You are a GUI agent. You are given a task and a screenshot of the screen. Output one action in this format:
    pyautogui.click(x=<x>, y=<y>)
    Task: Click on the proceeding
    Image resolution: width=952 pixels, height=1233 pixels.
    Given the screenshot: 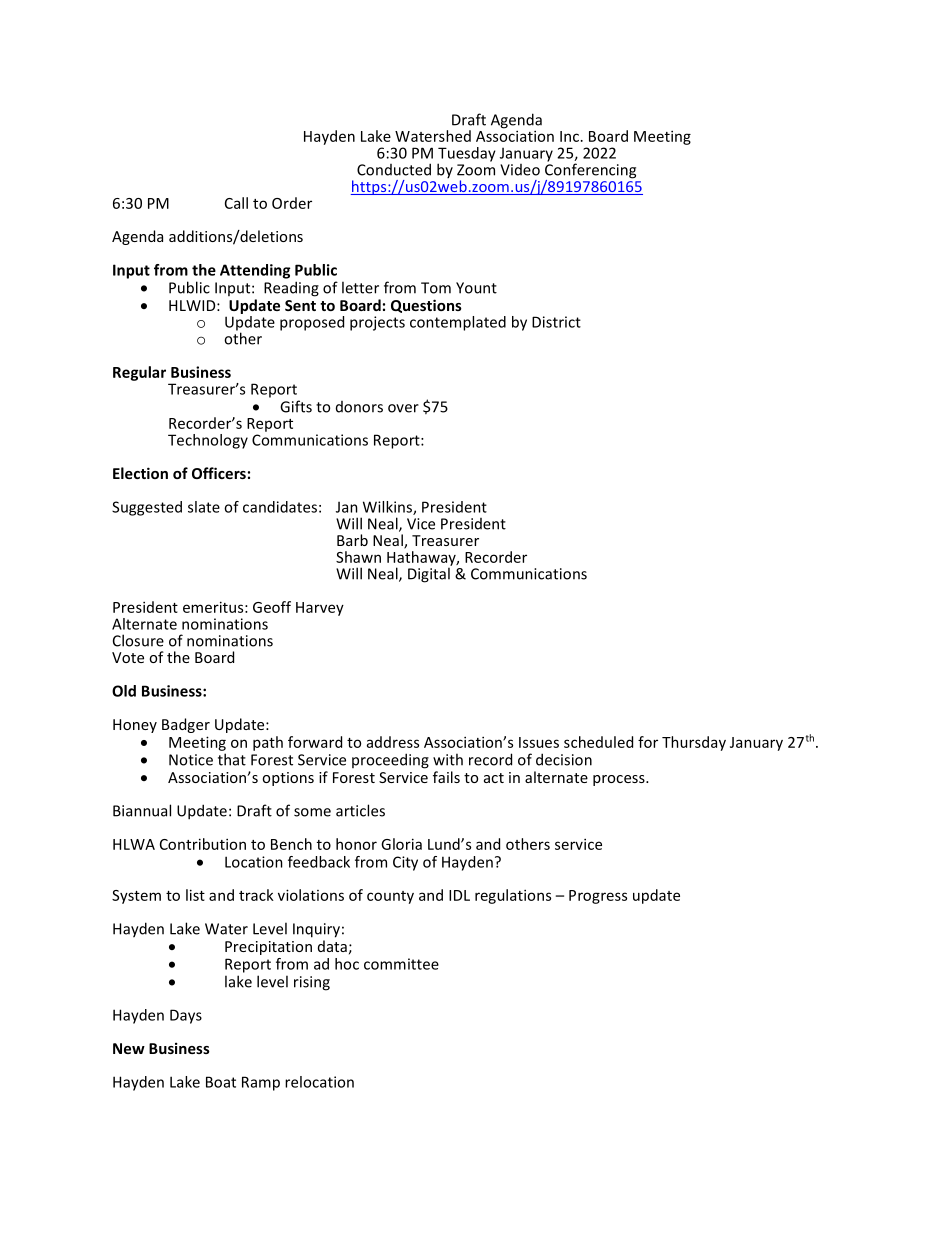 What is the action you would take?
    pyautogui.click(x=390, y=761)
